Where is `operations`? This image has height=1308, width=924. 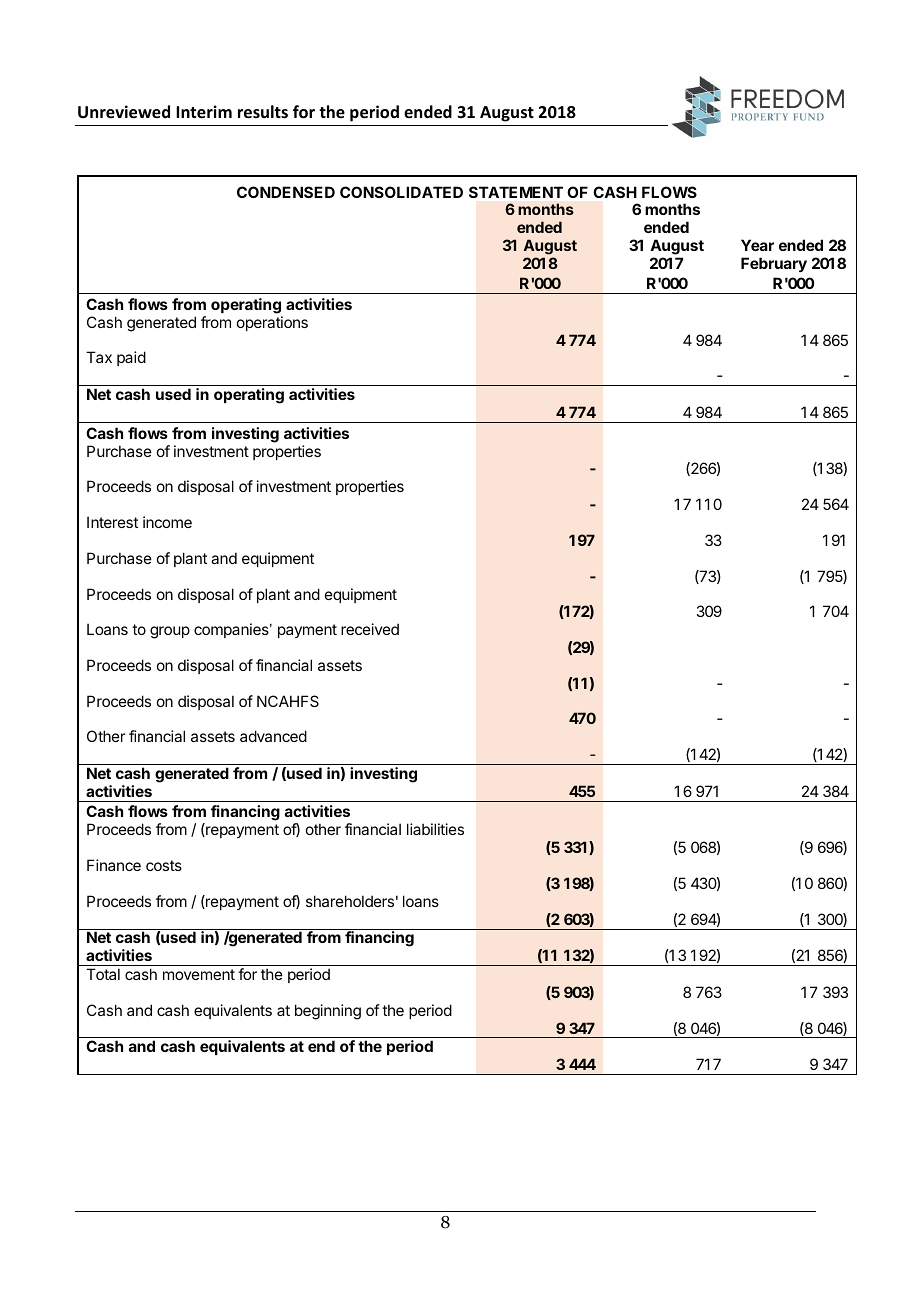 operations is located at coordinates (272, 323).
